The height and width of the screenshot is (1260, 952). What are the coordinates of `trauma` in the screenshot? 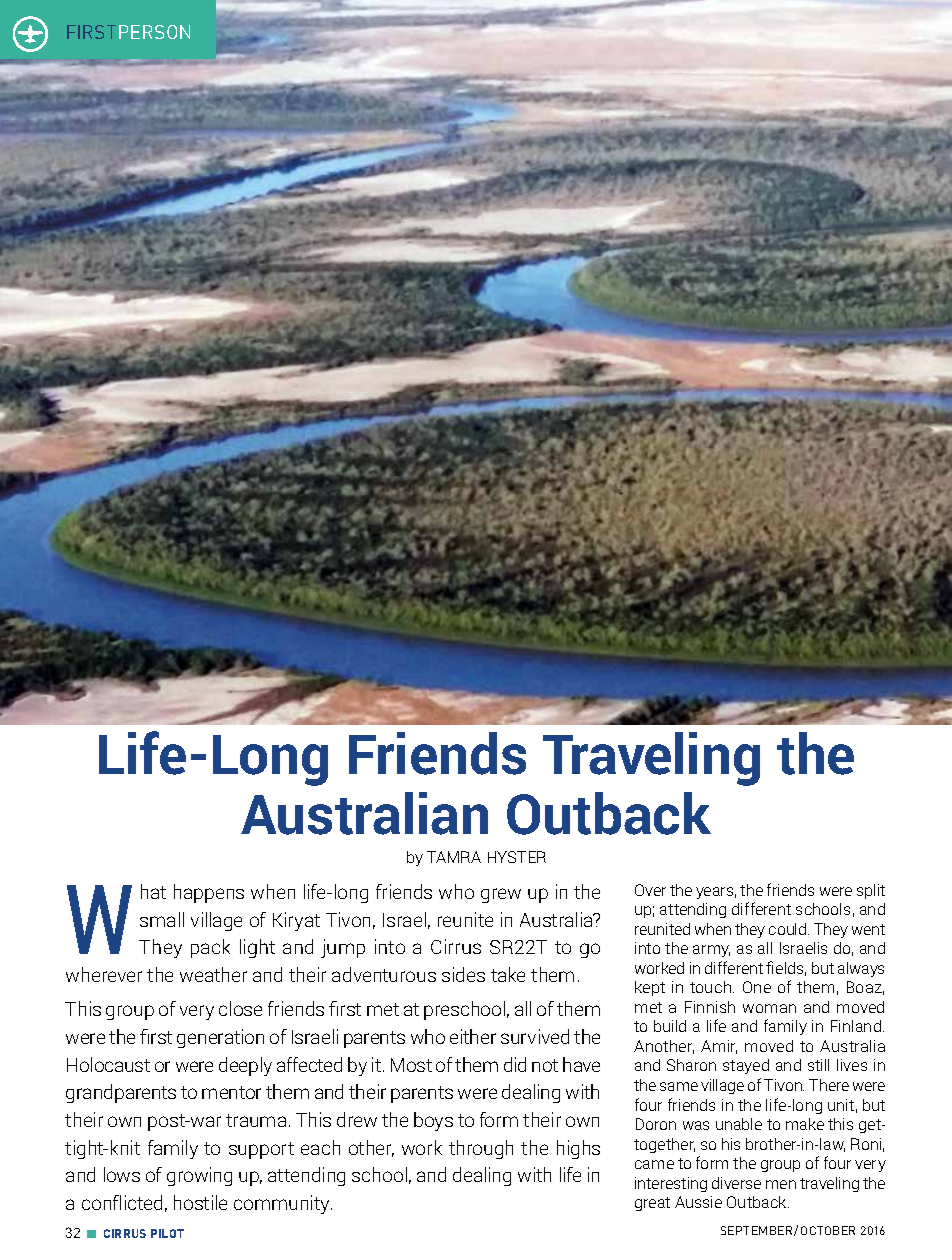 It's located at (256, 1120).
